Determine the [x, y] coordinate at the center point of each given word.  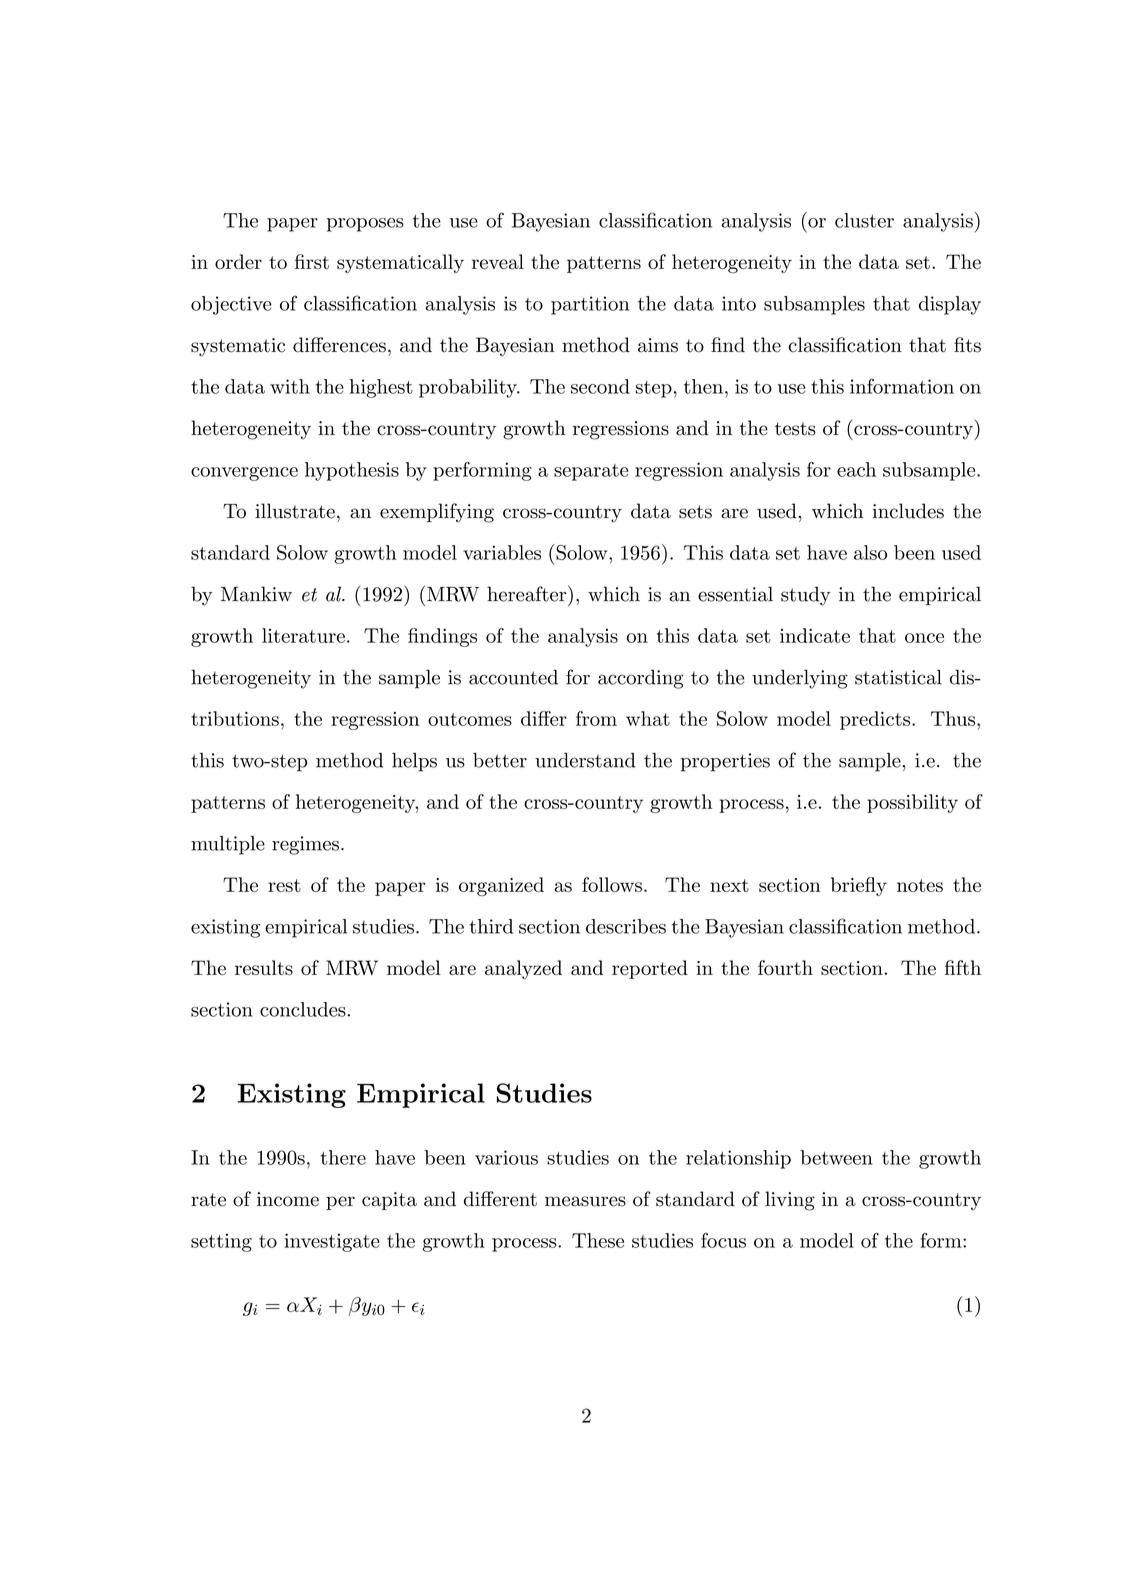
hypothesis [352, 471]
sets [695, 512]
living [790, 1201]
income [288, 1199]
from [596, 718]
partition [590, 305]
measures [585, 1201]
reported [650, 969]
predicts [876, 720]
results [264, 967]
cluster [864, 220]
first [312, 261]
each [856, 469]
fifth [963, 967]
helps [414, 762]
